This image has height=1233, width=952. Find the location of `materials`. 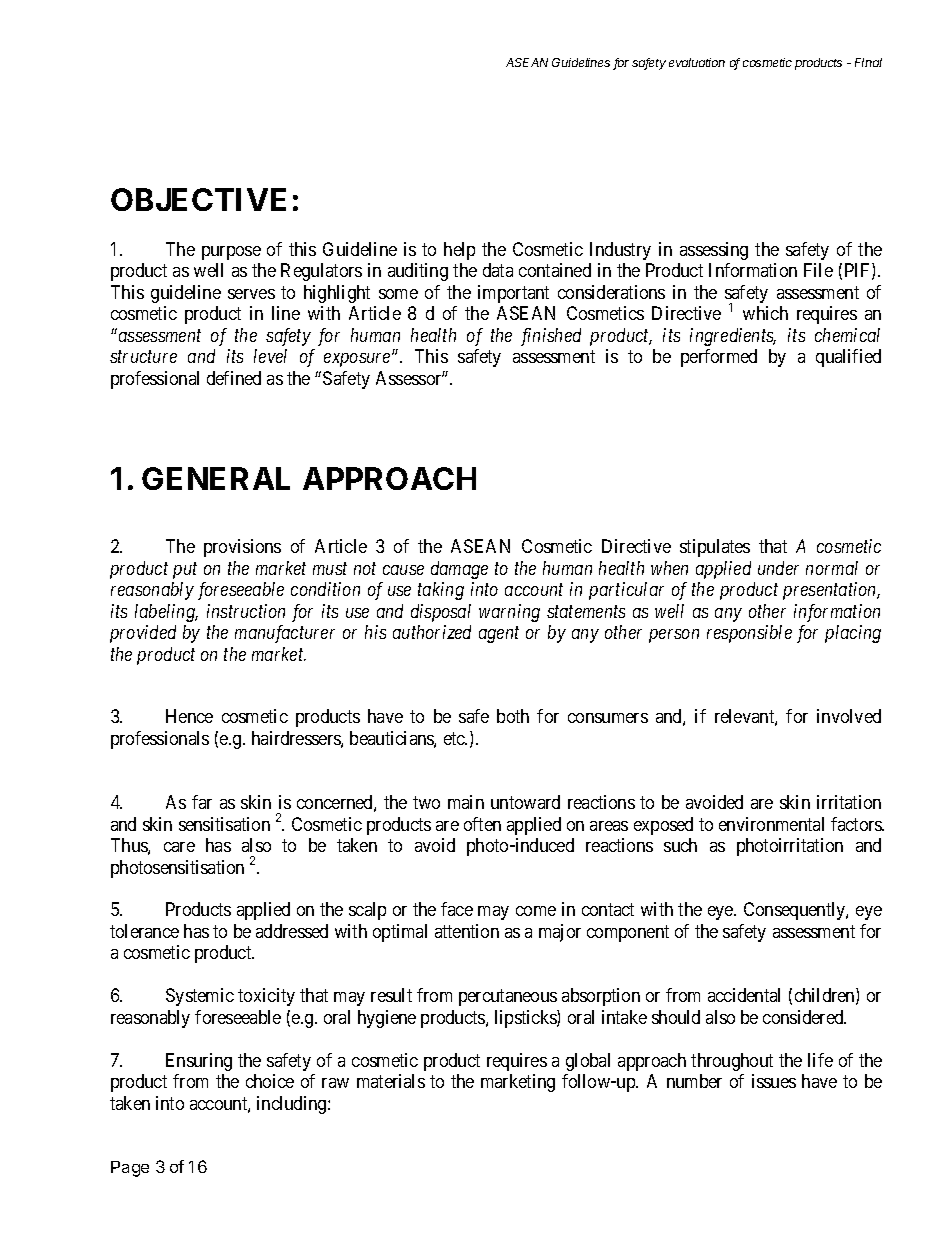

materials is located at coordinates (391, 1081).
